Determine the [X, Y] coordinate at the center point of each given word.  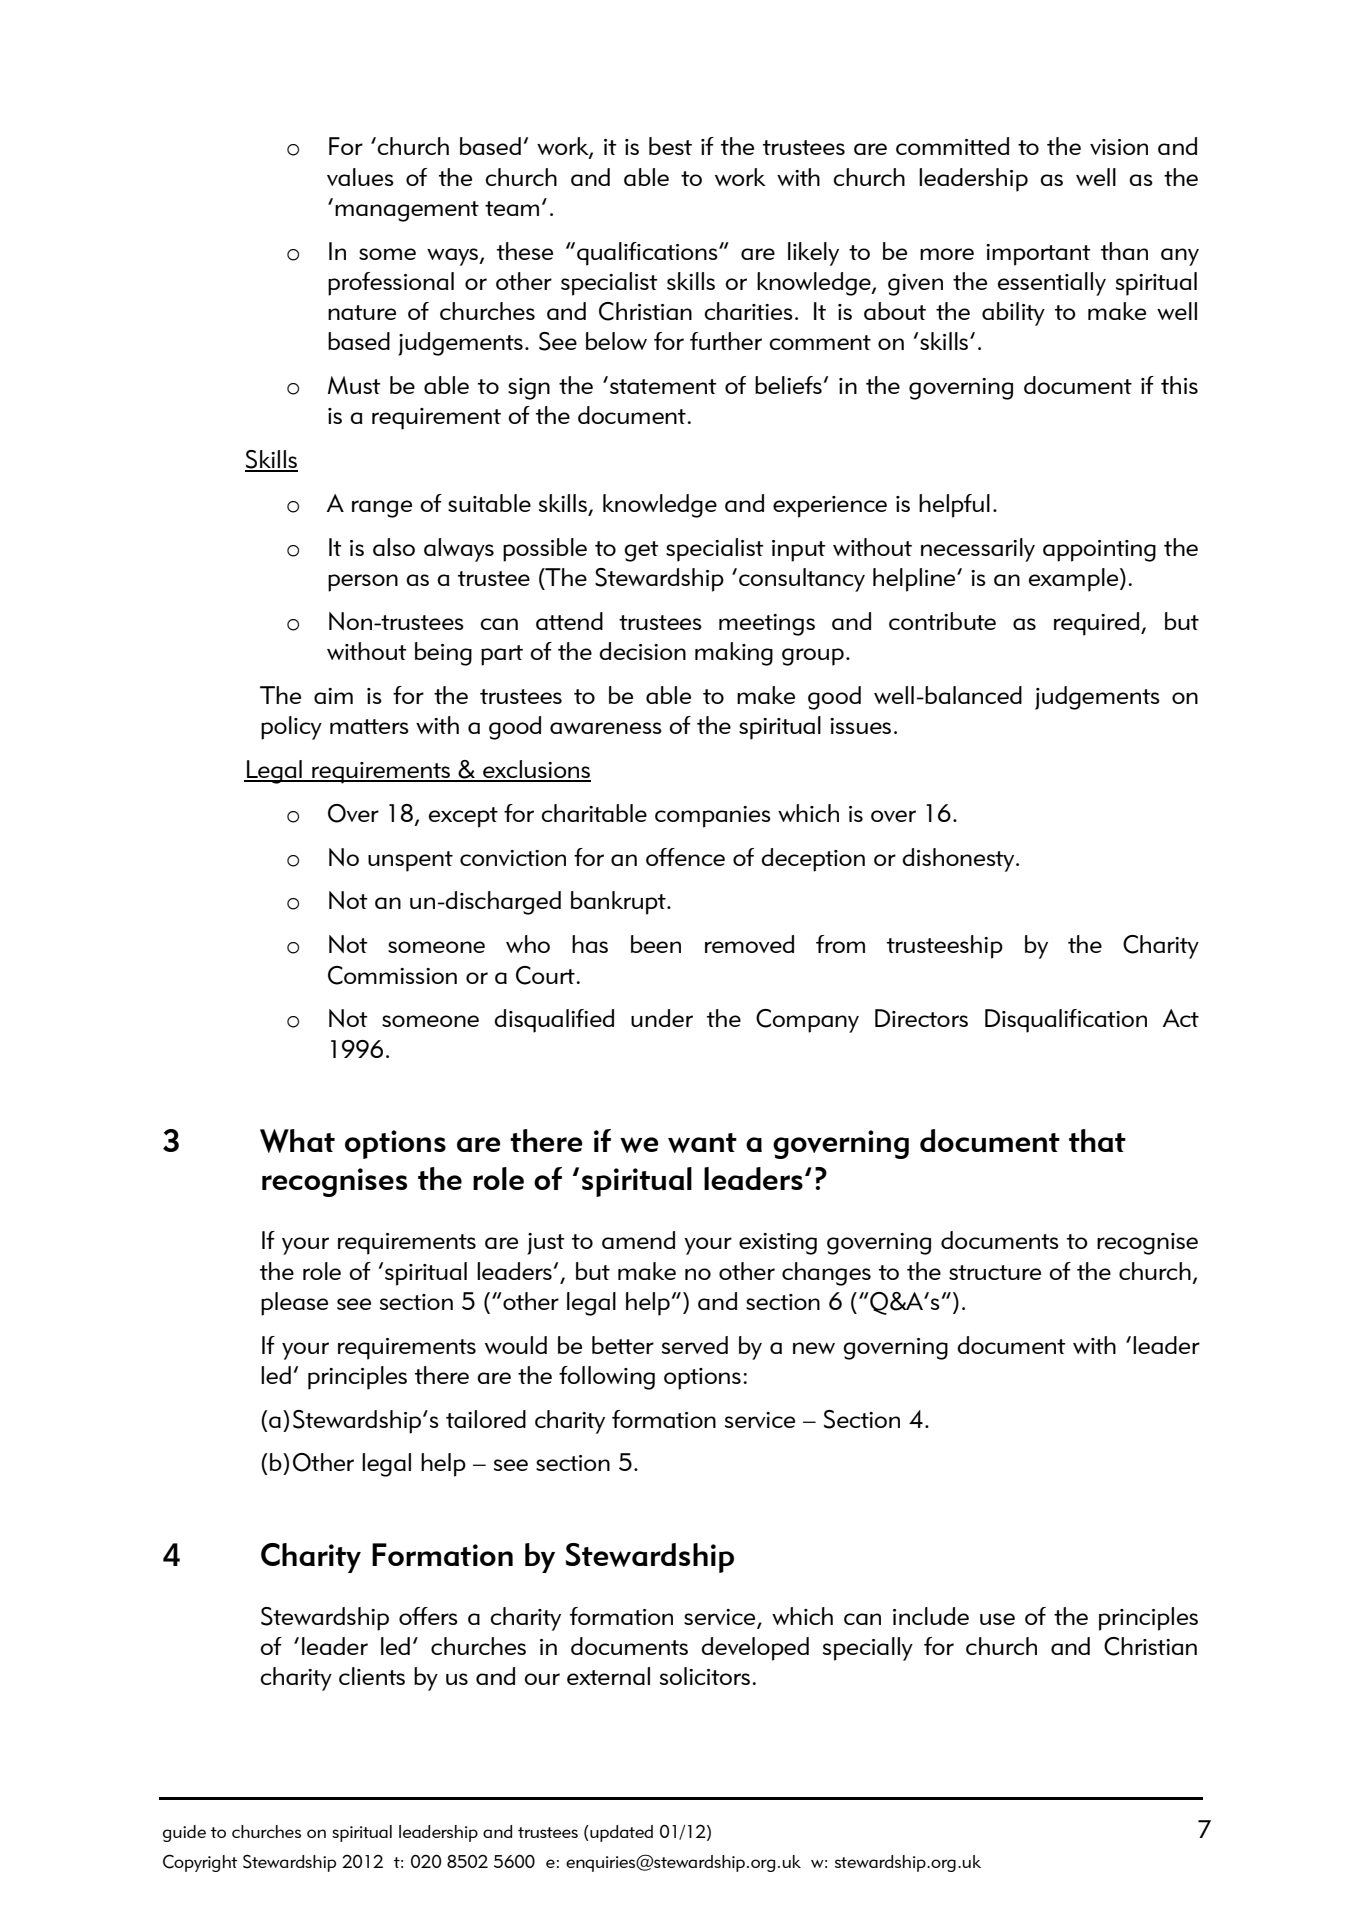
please [294, 1304]
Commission [392, 975]
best [670, 146]
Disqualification [1066, 1021]
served [695, 1345]
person [363, 583]
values [360, 177]
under [662, 1018]
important [1038, 255]
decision [642, 651]
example [1075, 580]
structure [995, 1272]
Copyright [200, 1863]
